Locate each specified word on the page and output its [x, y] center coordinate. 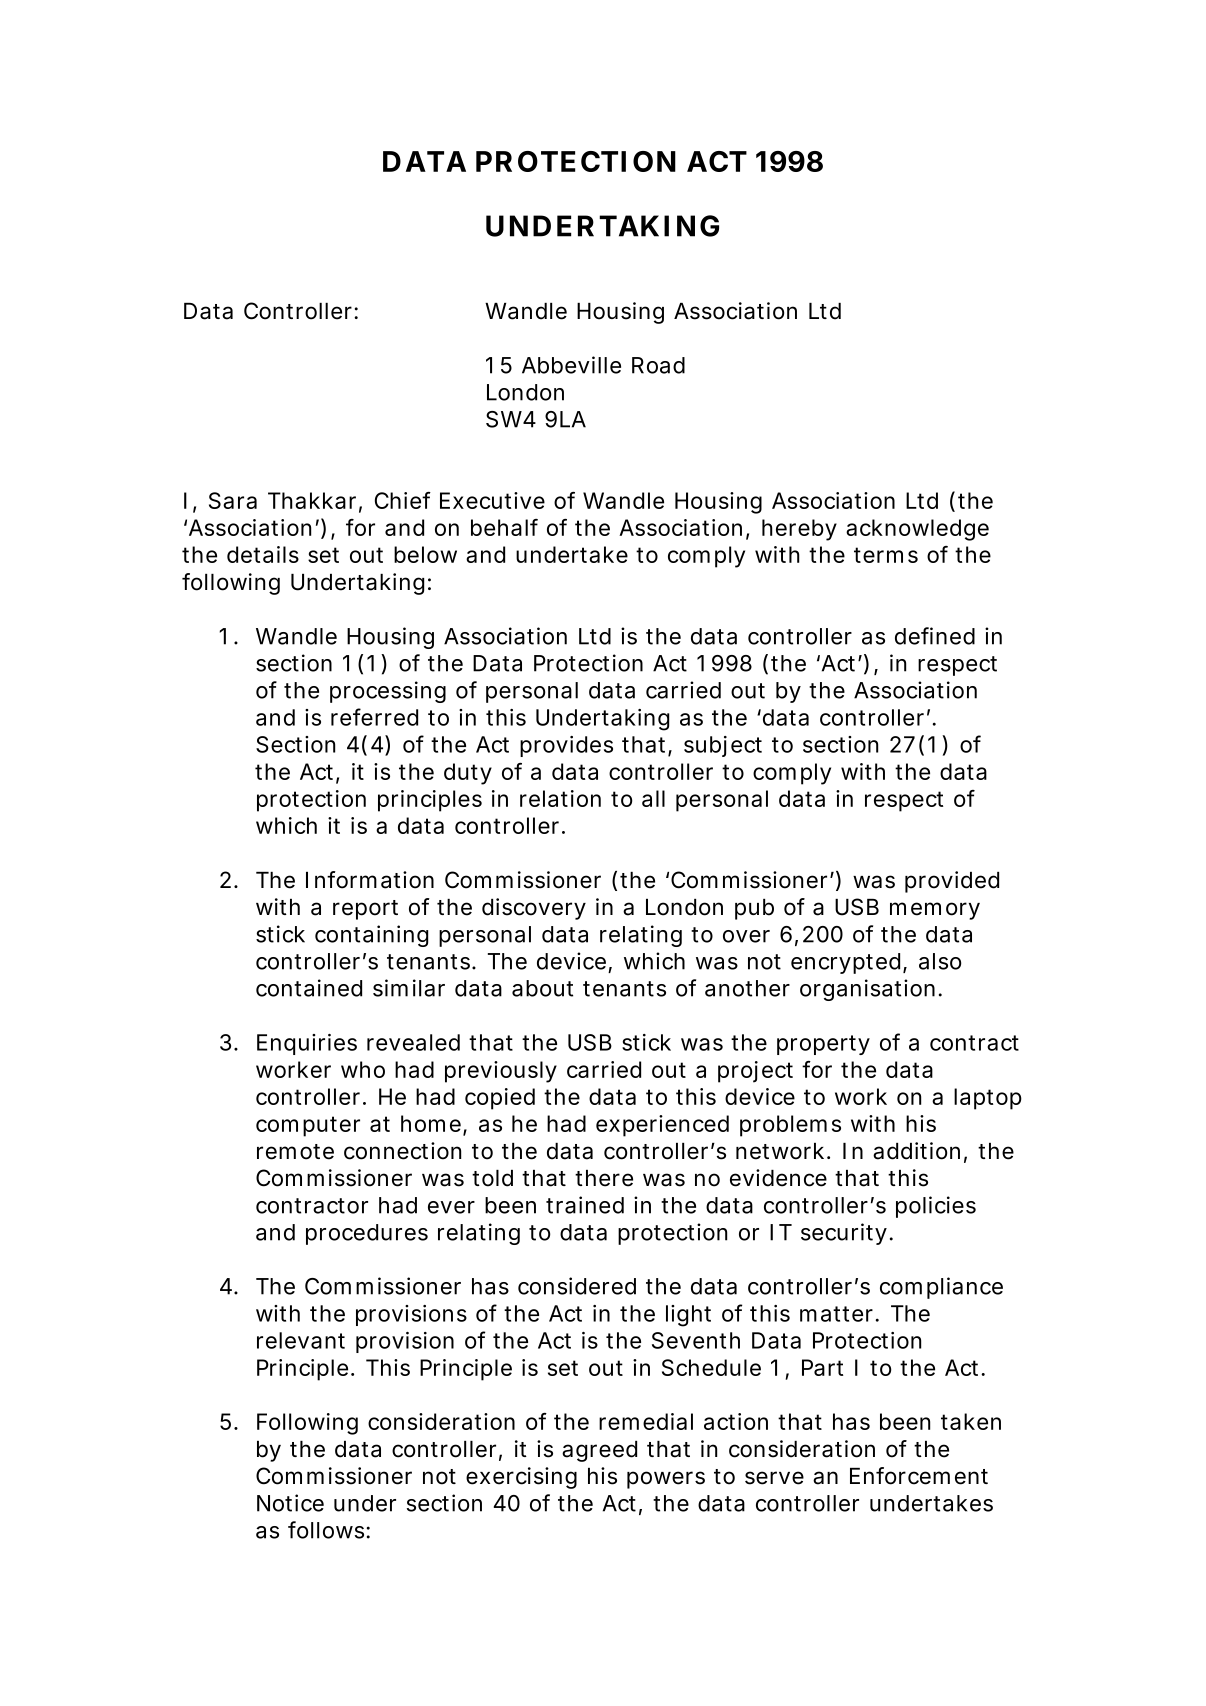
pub [754, 909]
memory [935, 911]
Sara [233, 500]
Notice [290, 1503]
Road [658, 365]
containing [371, 936]
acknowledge [917, 530]
